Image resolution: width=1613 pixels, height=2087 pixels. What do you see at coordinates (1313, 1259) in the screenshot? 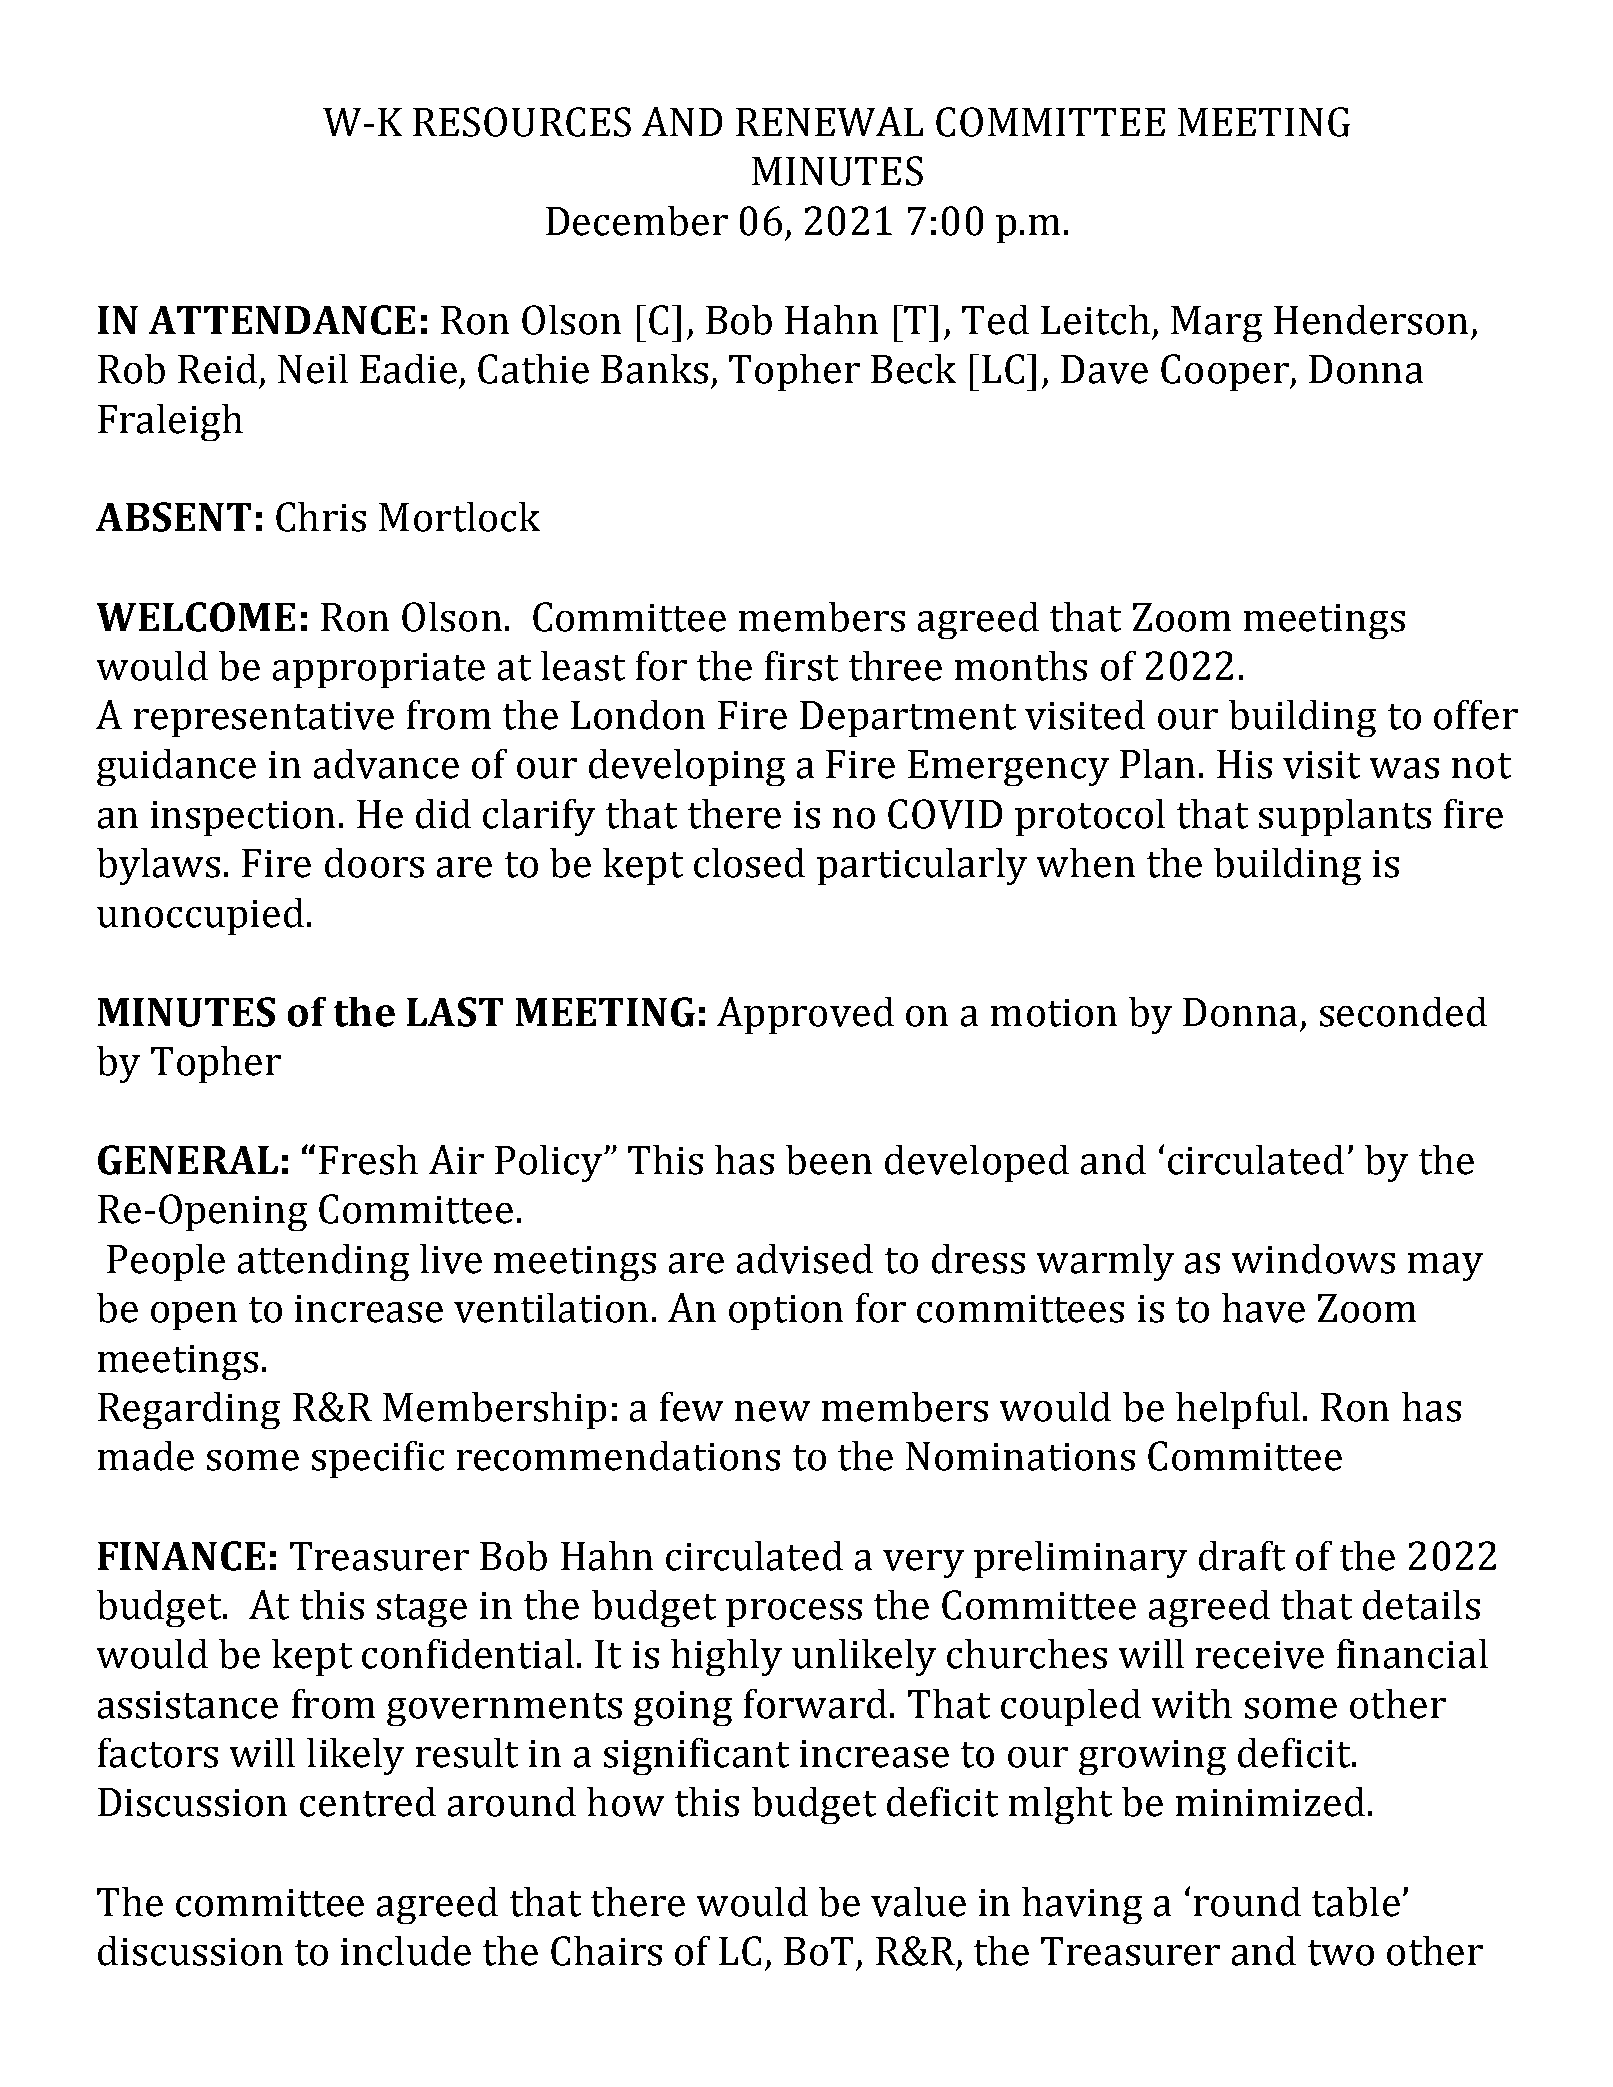
I see `windows` at bounding box center [1313, 1259].
